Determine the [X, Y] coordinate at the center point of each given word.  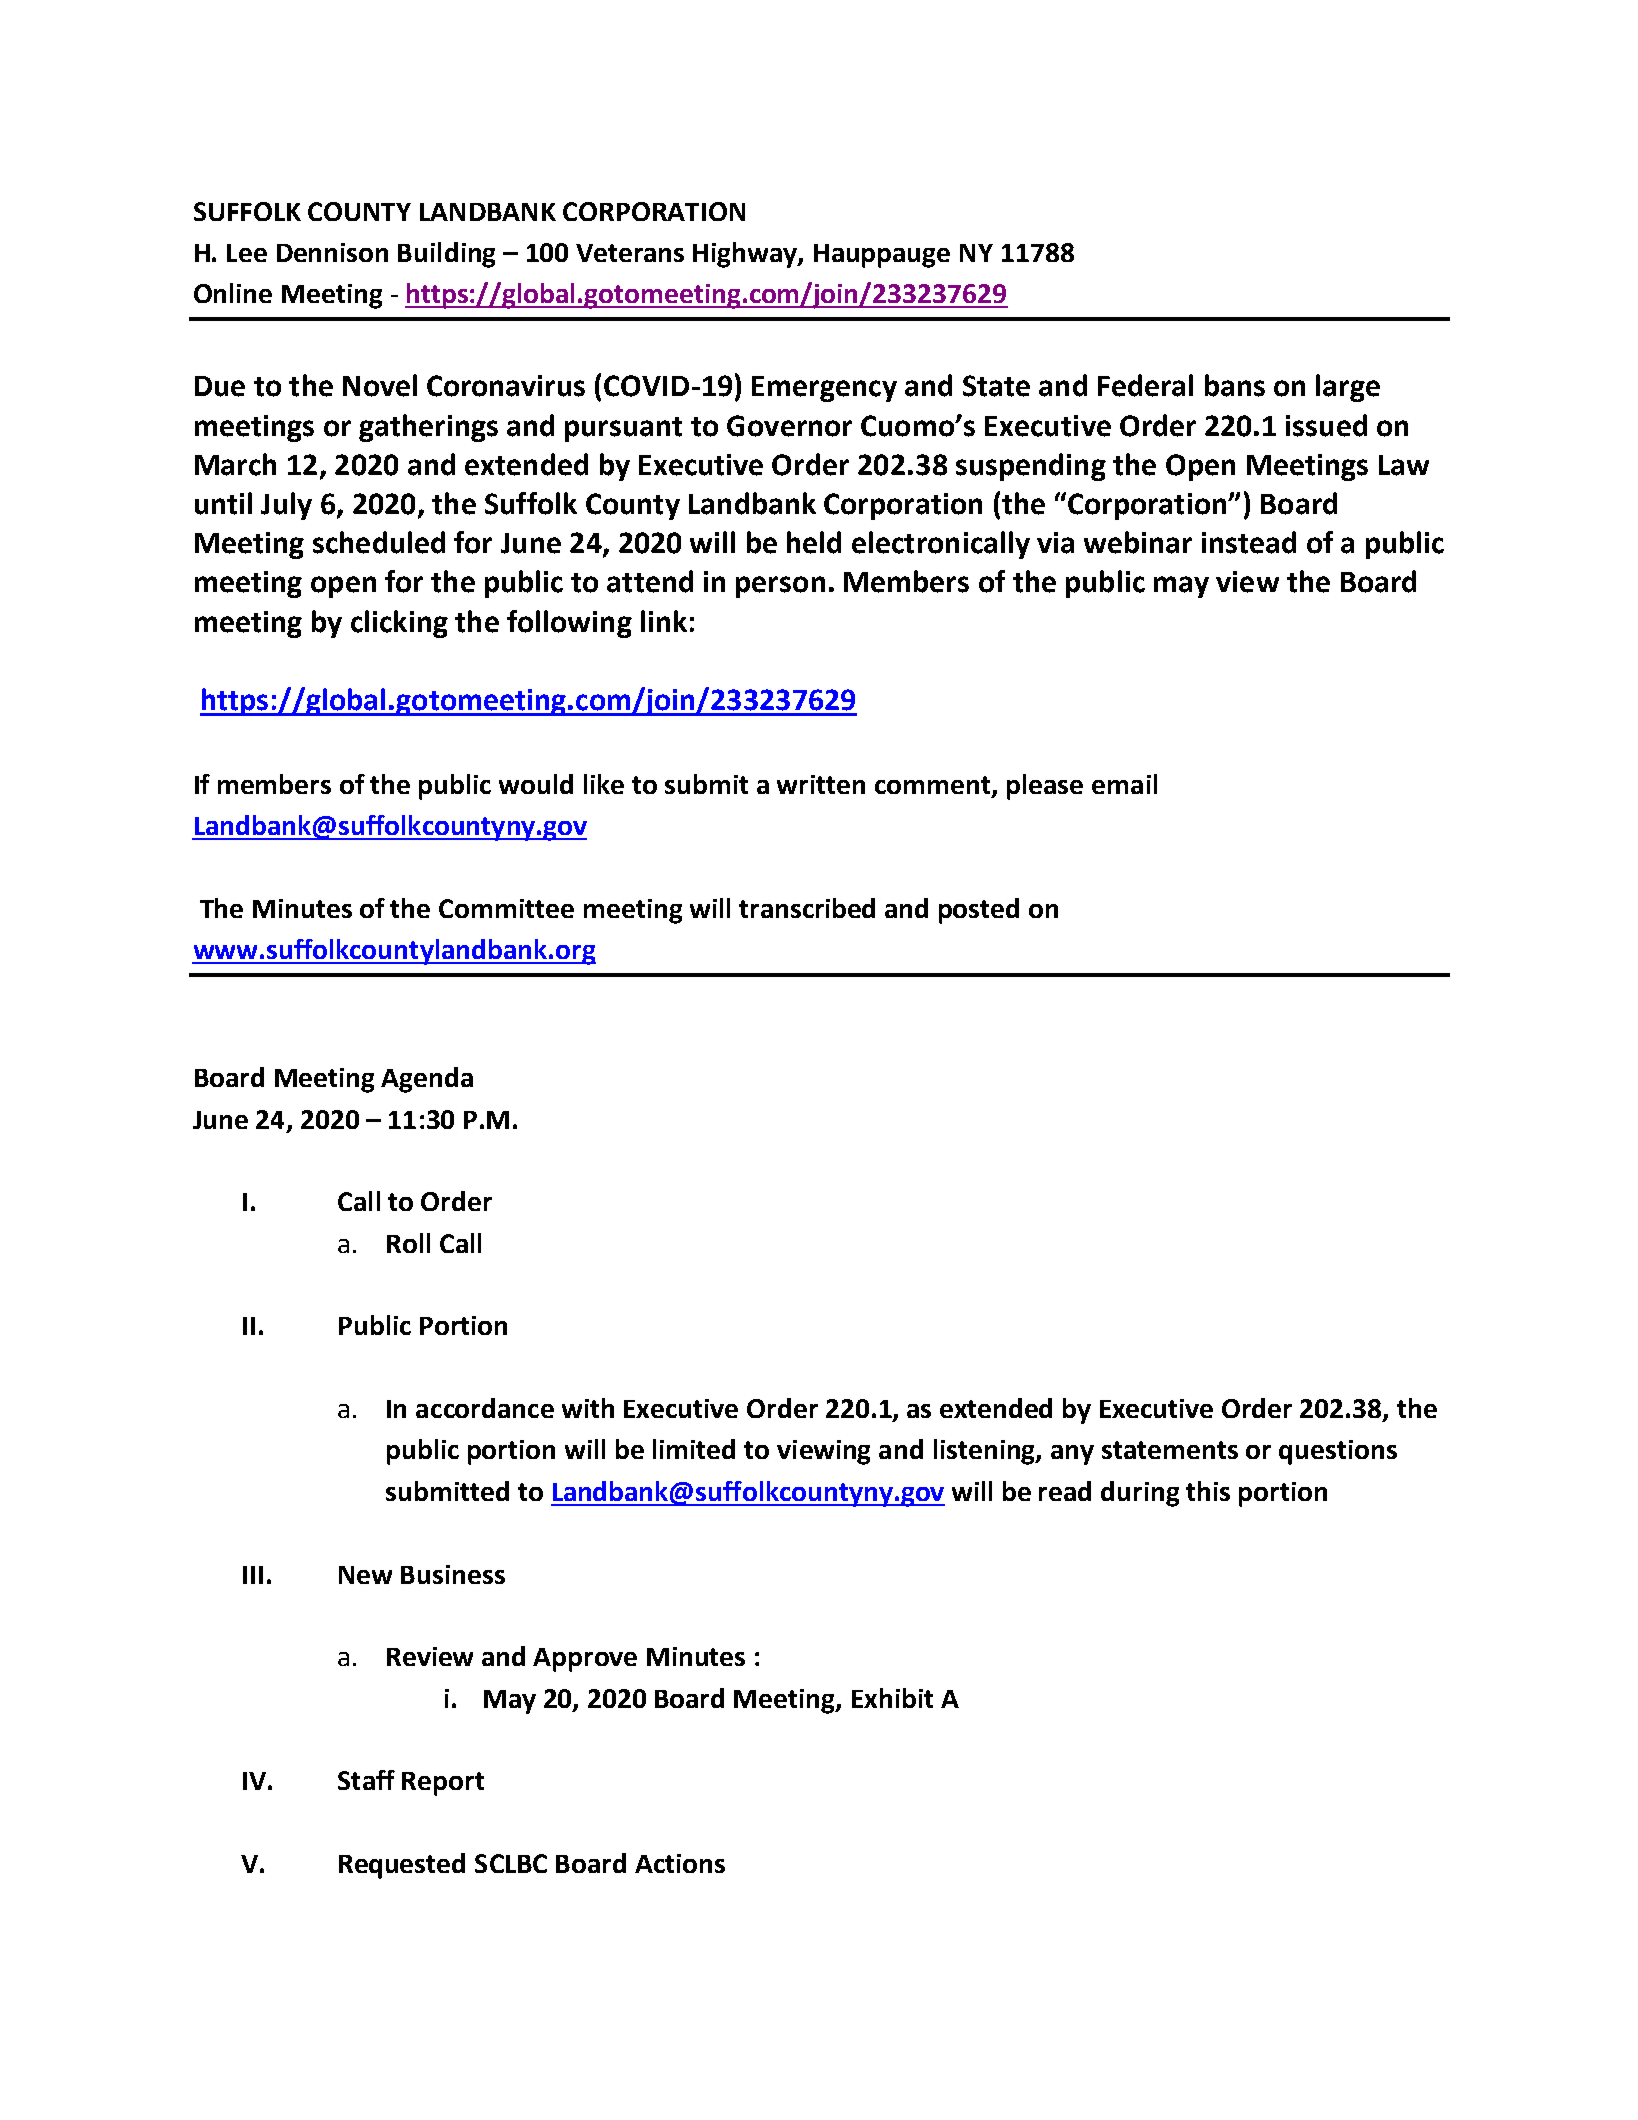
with [588, 1408]
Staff [366, 1780]
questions [1338, 1452]
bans [1235, 385]
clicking [399, 624]
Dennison [332, 252]
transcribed [807, 908]
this [1208, 1491]
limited [694, 1449]
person [780, 587]
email [1124, 784]
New [365, 1575]
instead [1249, 542]
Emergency [824, 389]
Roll [408, 1243]
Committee [506, 908]
